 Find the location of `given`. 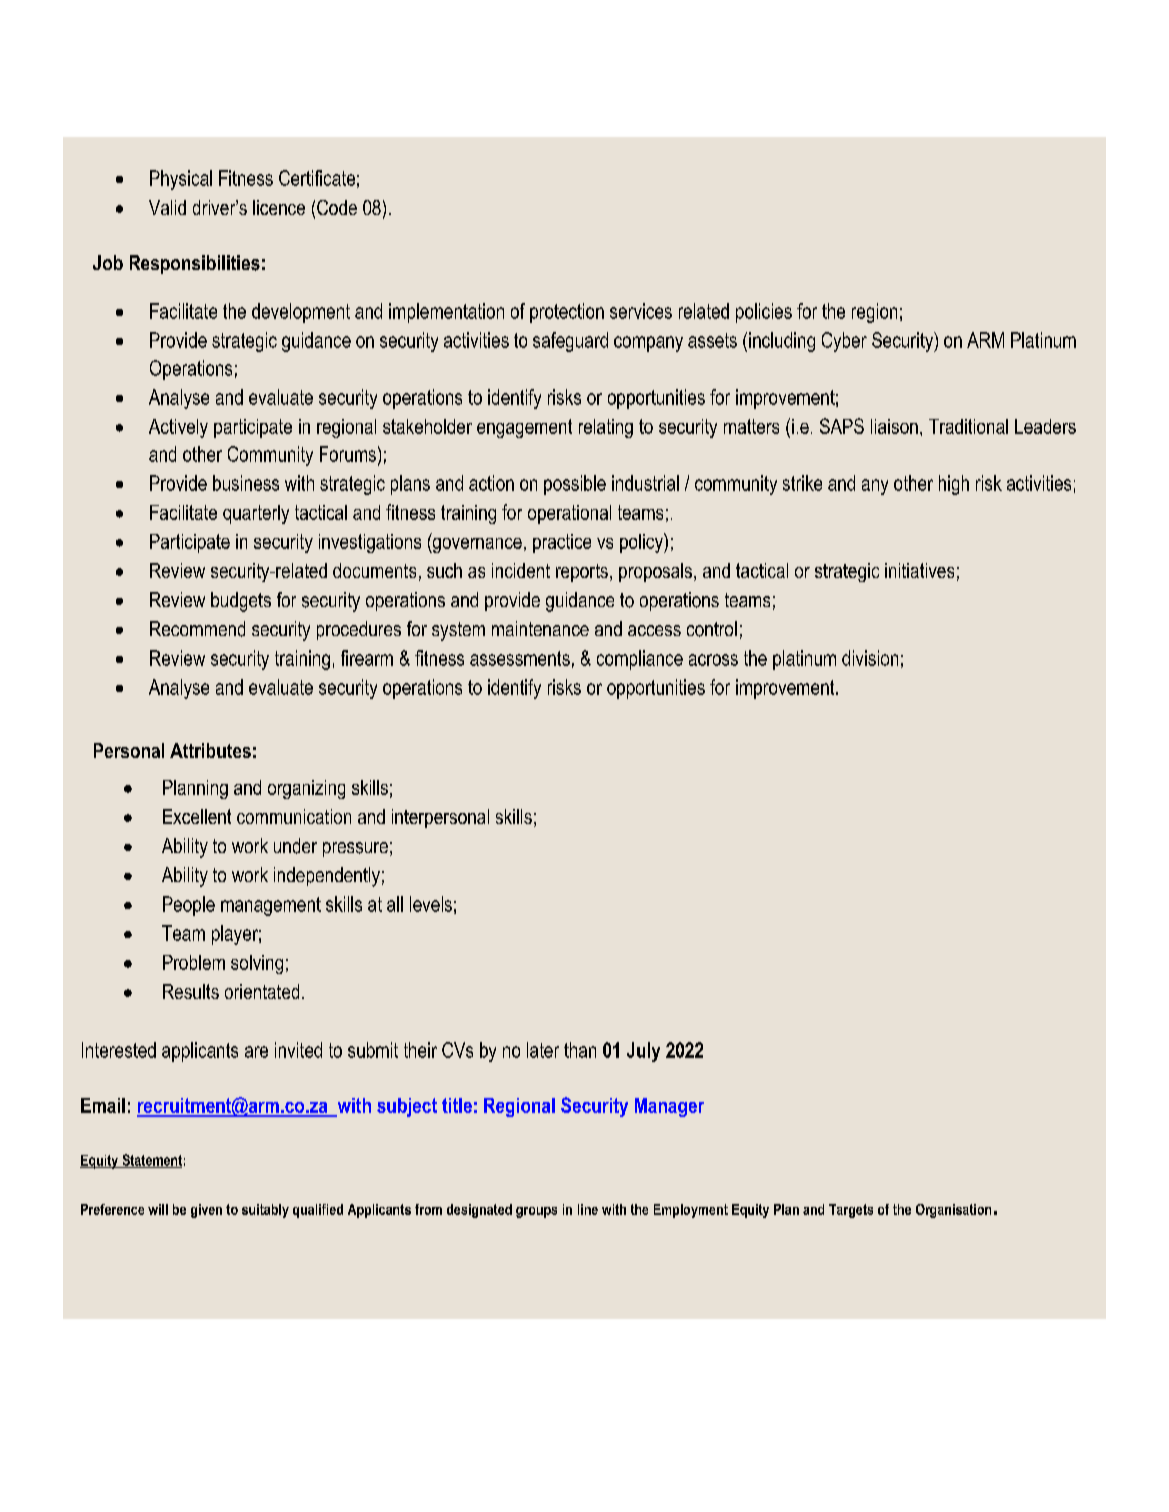

given is located at coordinates (206, 1211).
